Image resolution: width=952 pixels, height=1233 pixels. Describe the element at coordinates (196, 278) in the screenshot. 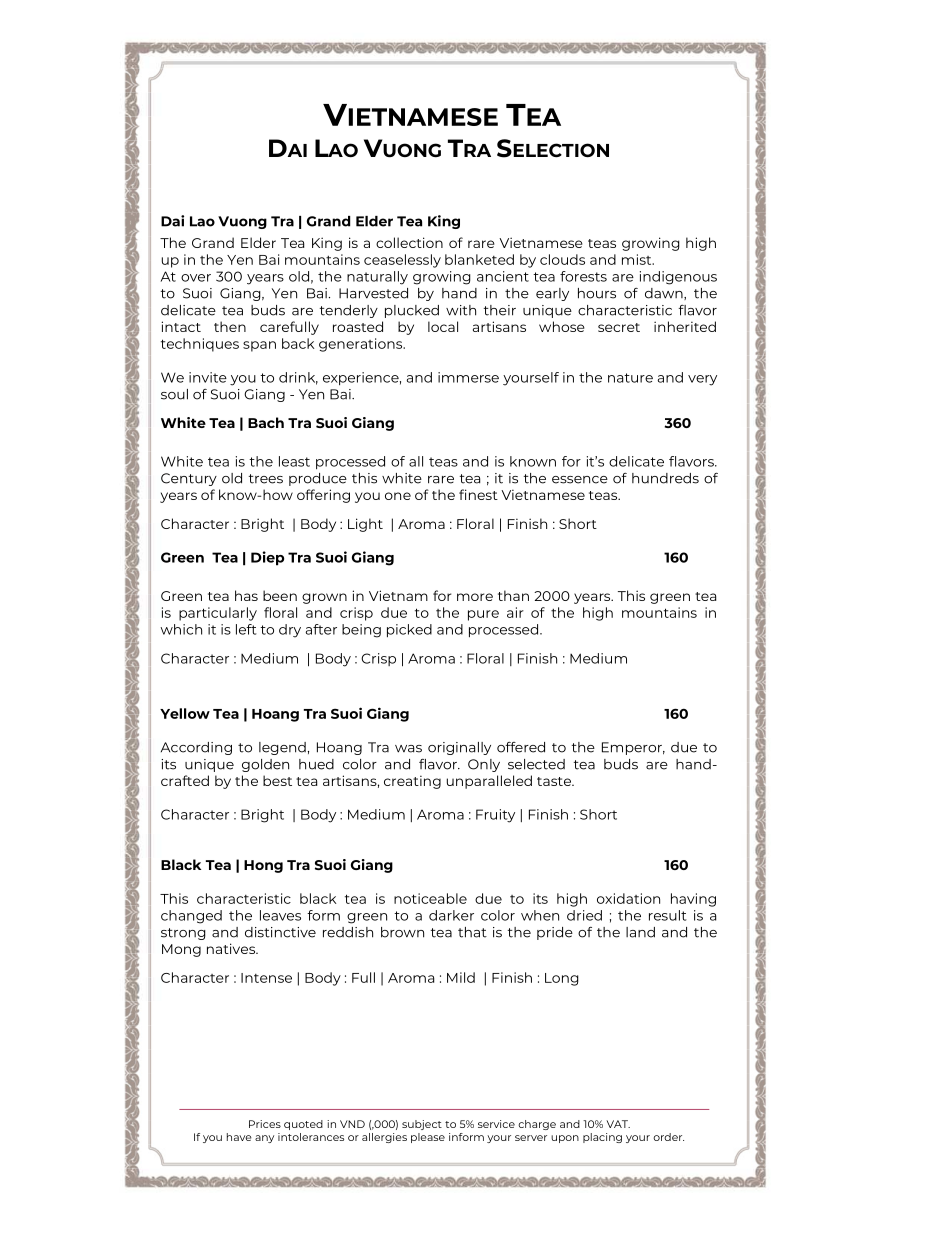

I see `over` at that location.
